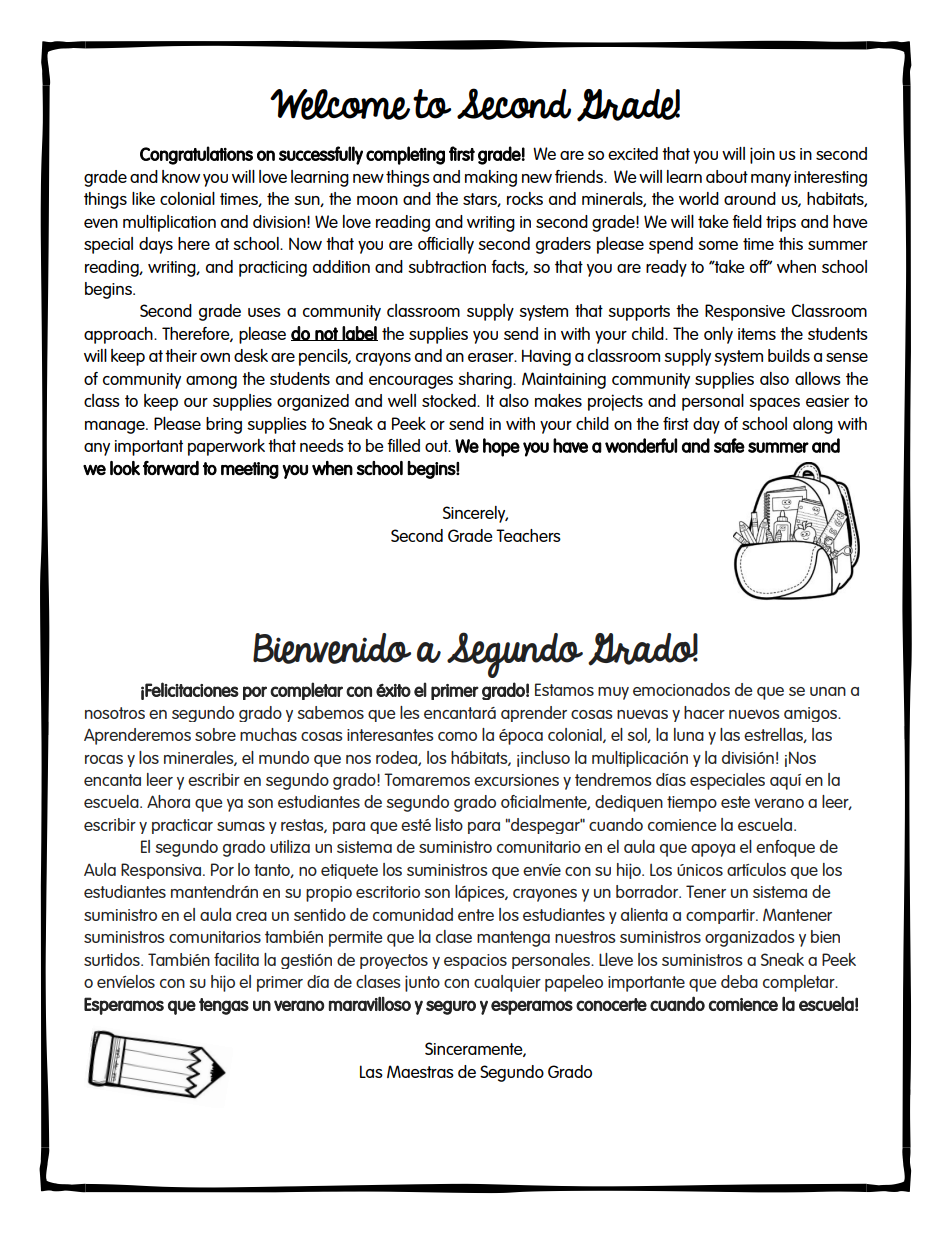 The width and height of the screenshot is (952, 1233). What do you see at coordinates (762, 155) in the screenshot?
I see `join` at bounding box center [762, 155].
